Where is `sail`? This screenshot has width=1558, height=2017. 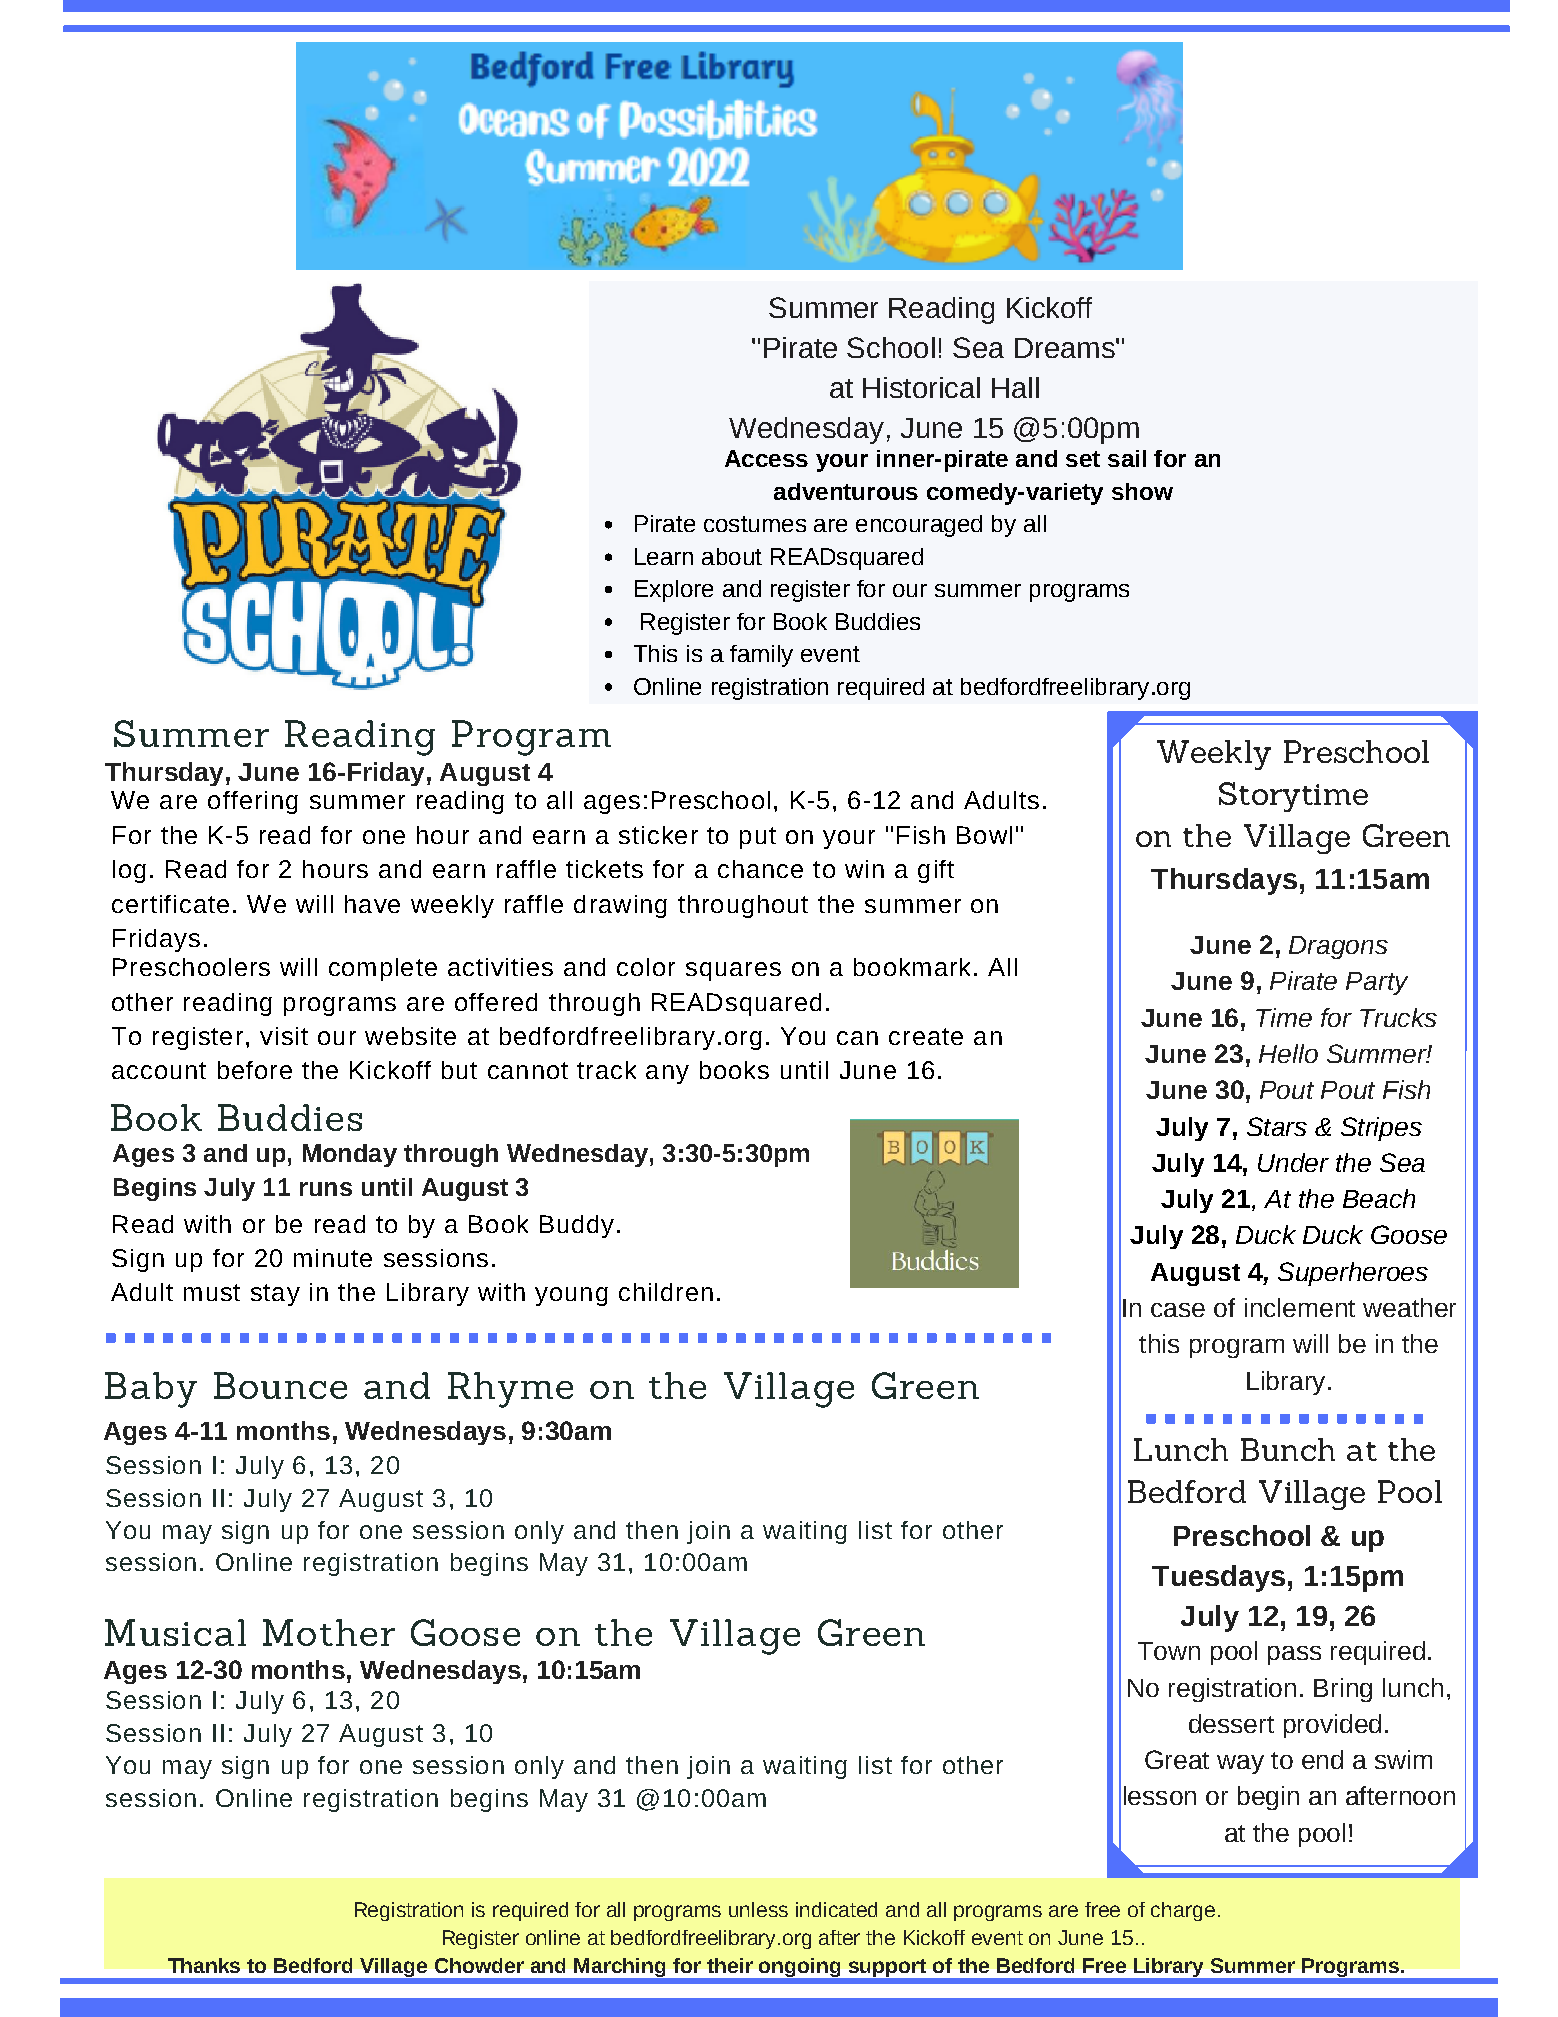
sail is located at coordinates (1127, 458).
